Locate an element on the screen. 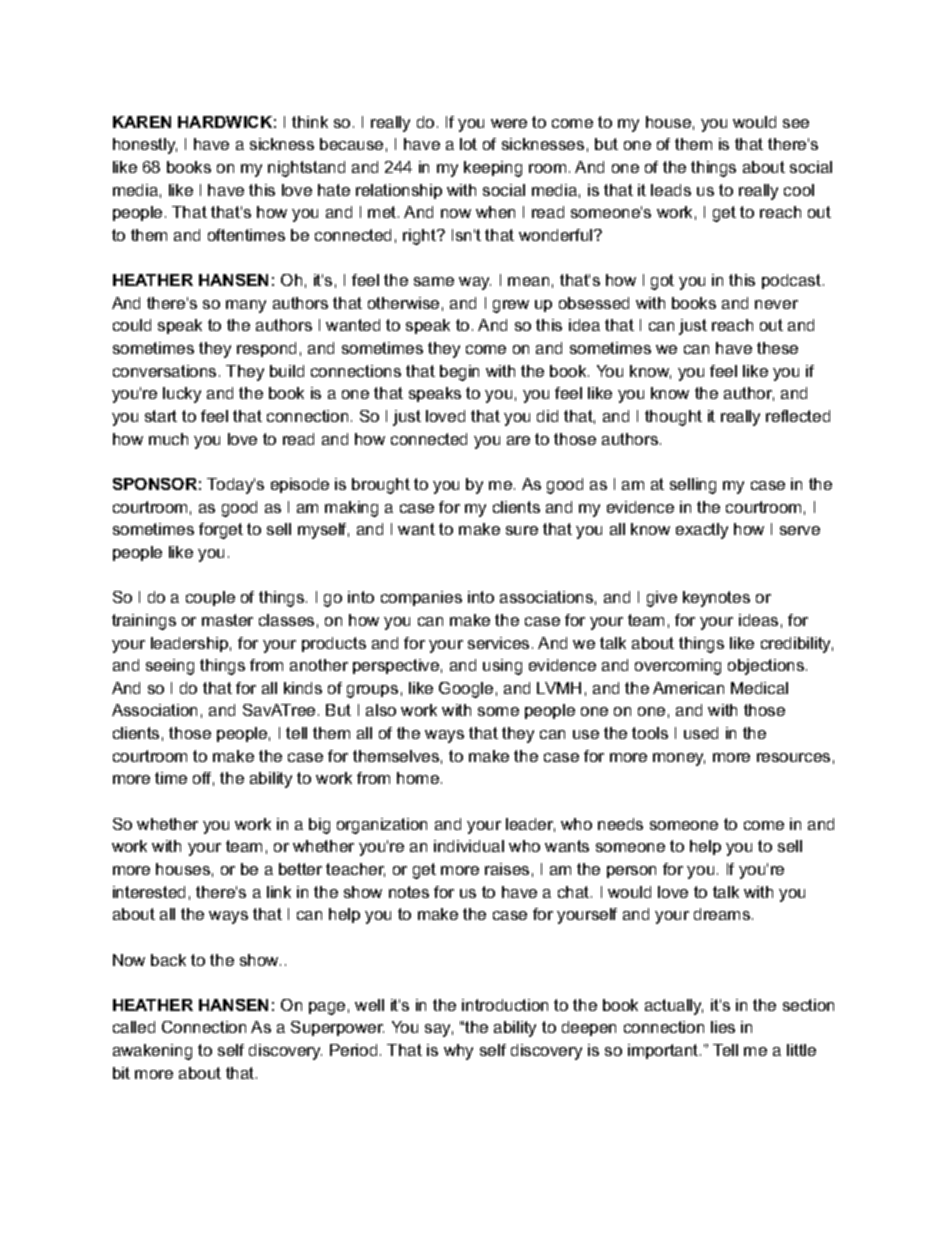 Image resolution: width=952 pixels, height=1233 pixels. couple is located at coordinates (210, 598).
